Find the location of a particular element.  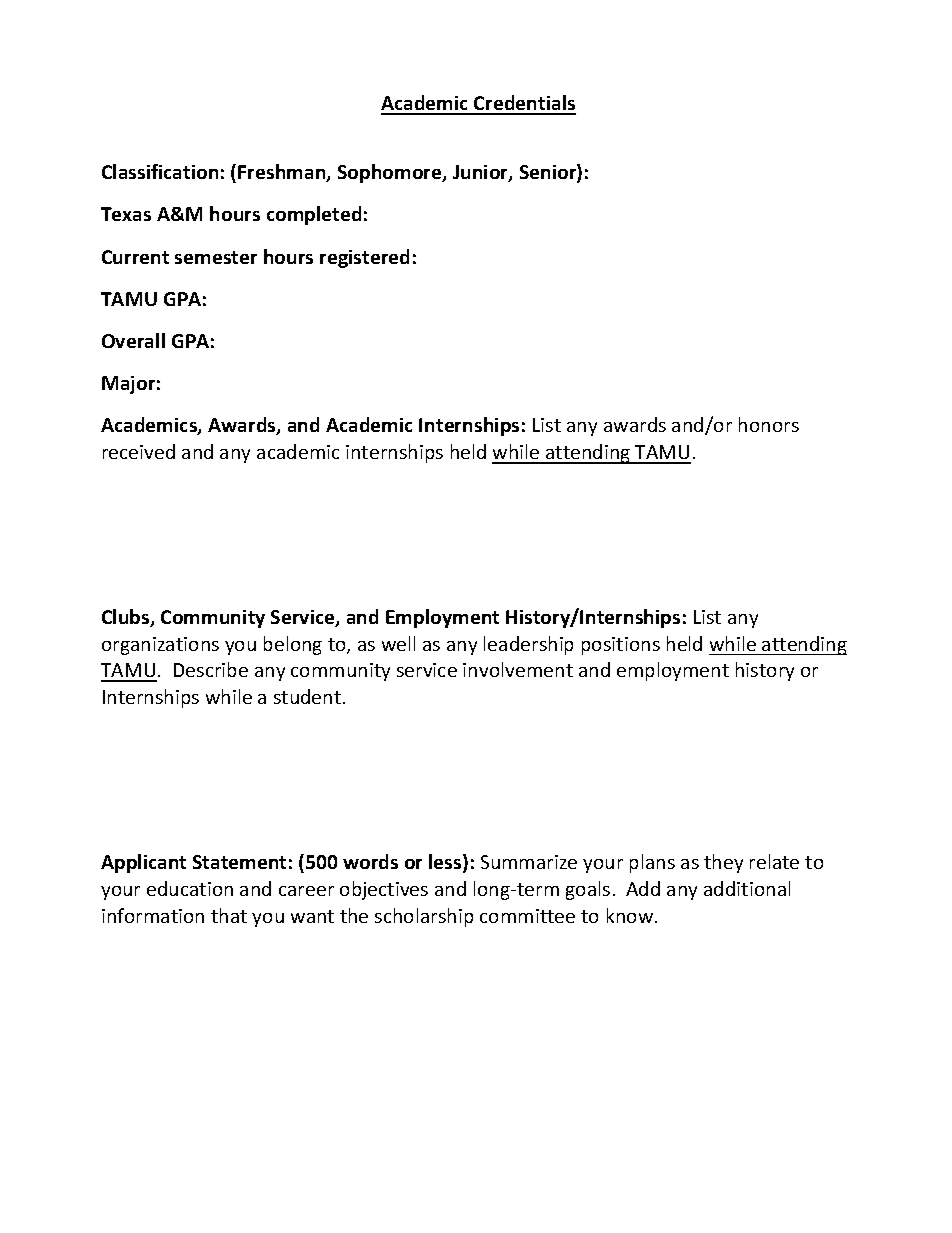

well is located at coordinates (398, 643).
